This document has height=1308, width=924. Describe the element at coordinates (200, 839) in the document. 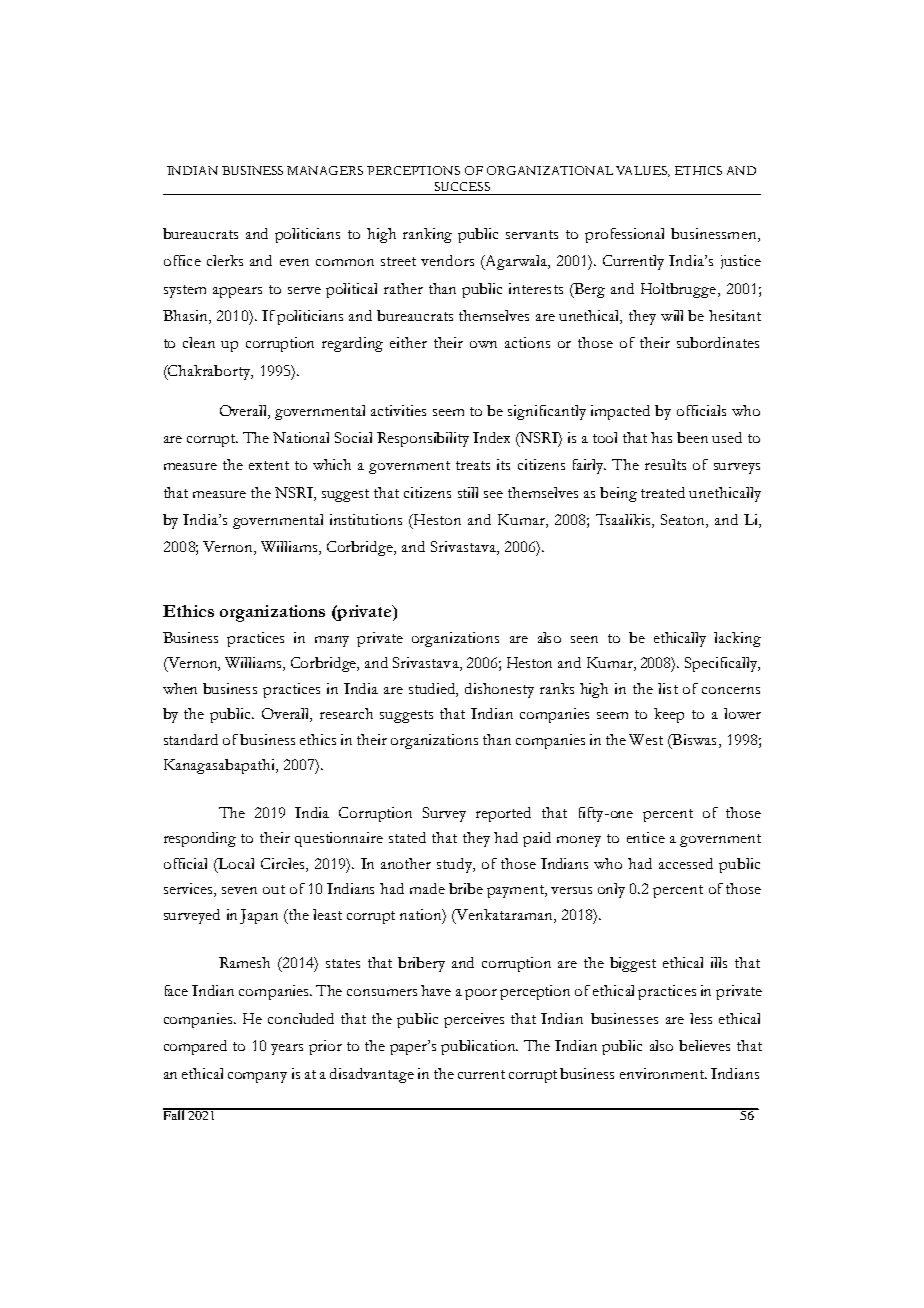

I see `responding` at that location.
